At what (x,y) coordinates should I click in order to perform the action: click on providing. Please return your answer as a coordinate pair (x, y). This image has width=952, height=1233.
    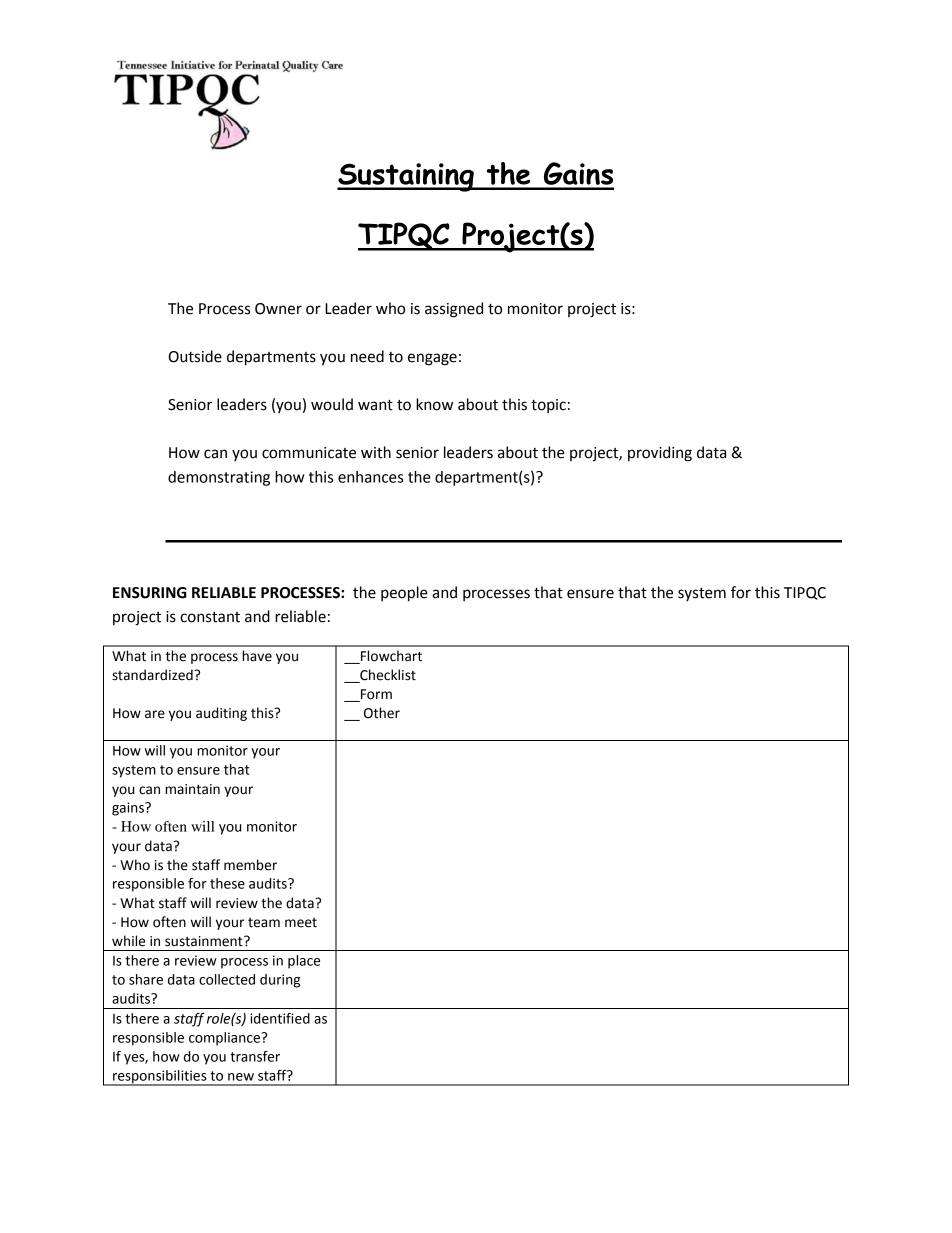
    Looking at the image, I should click on (660, 454).
